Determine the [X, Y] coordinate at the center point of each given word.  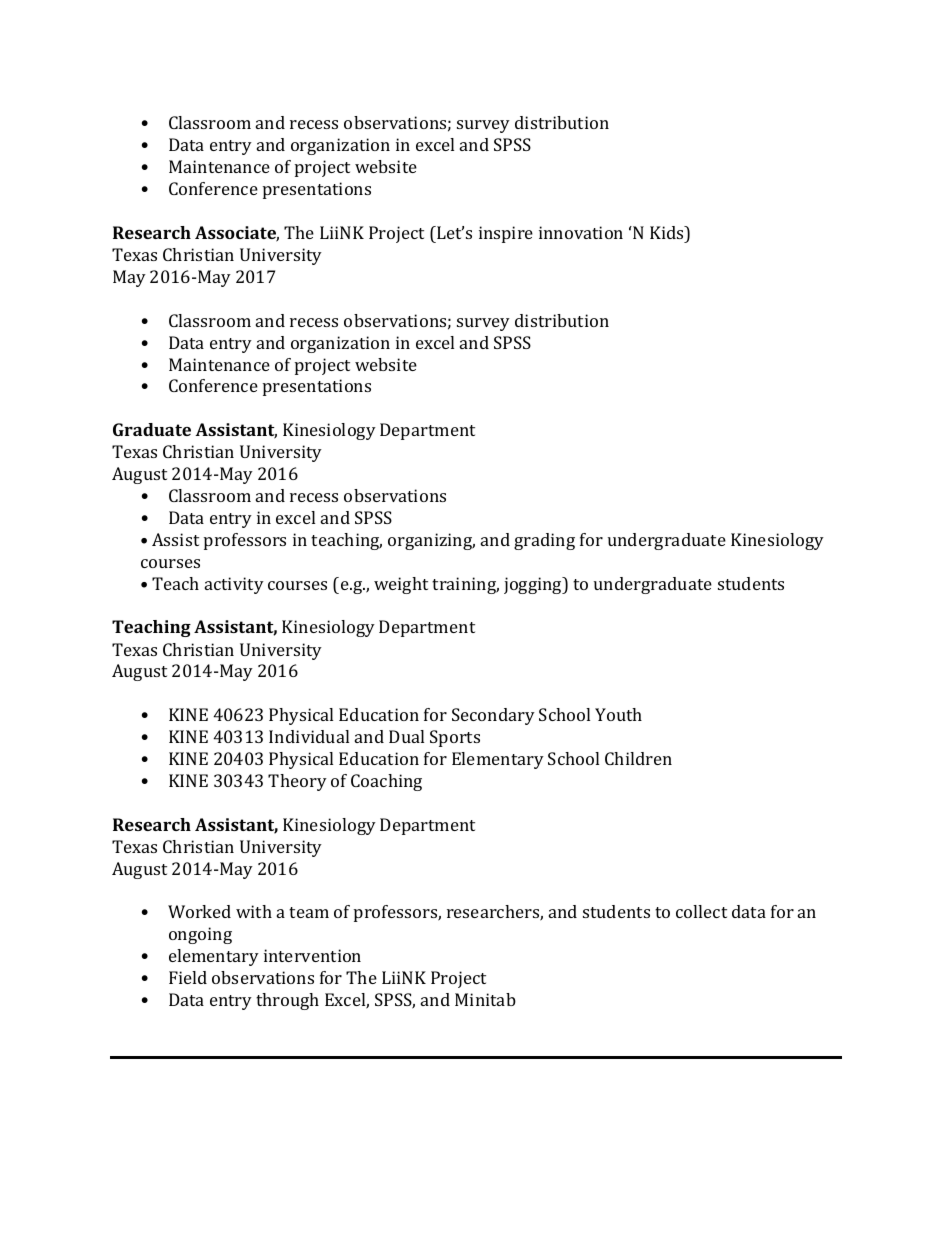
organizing [431, 541]
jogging [534, 585]
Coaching [386, 782]
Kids [668, 232]
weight [401, 585]
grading [544, 541]
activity [234, 585]
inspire [506, 234]
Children [638, 758]
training [465, 585]
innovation [581, 232]
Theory [297, 782]
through [287, 1001]
